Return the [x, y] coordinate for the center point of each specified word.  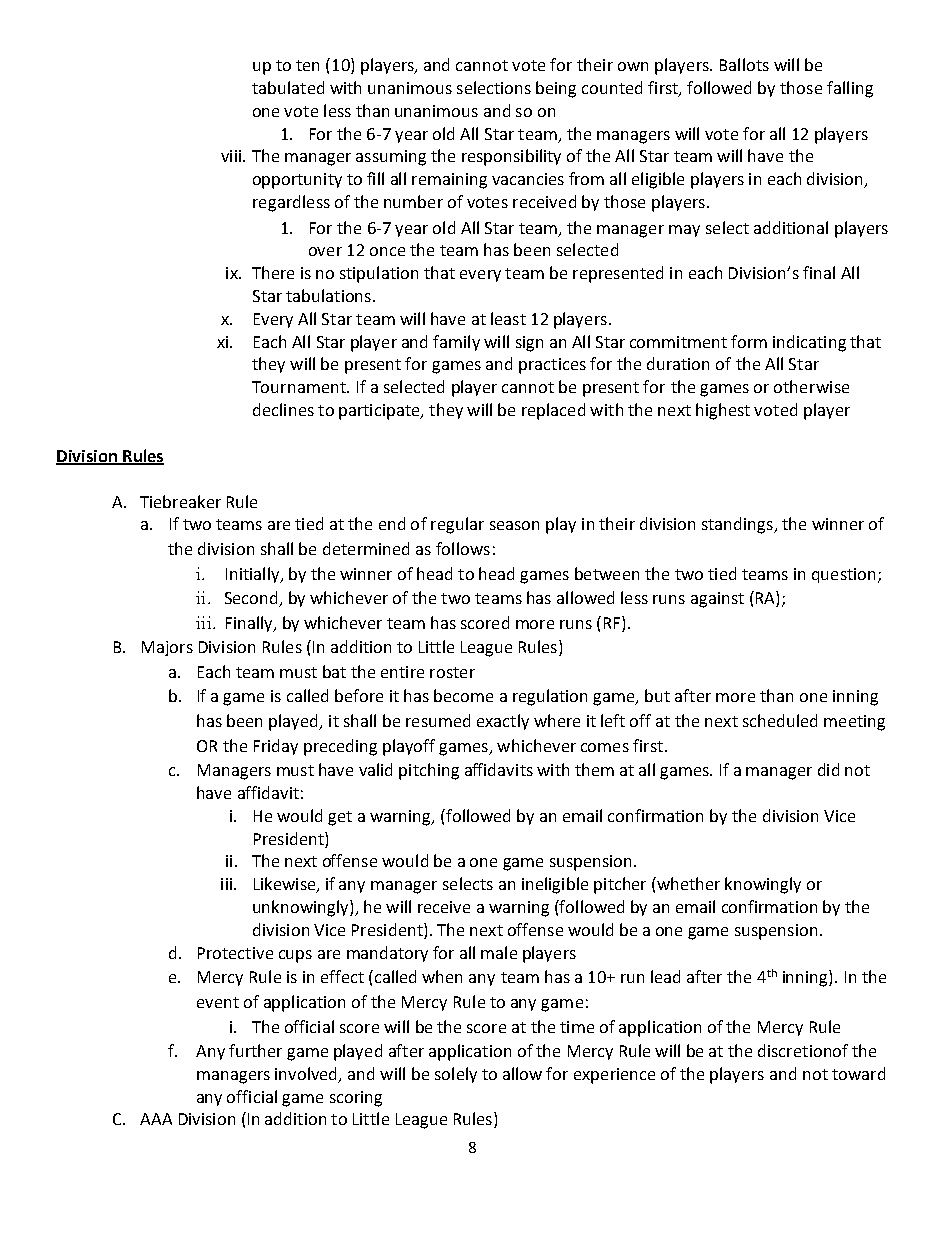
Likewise [286, 885]
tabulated [288, 87]
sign [529, 344]
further [255, 1050]
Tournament [300, 387]
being [556, 89]
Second [252, 599]
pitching [429, 771]
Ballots [744, 64]
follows [463, 548]
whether [687, 883]
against [717, 600]
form [749, 341]
